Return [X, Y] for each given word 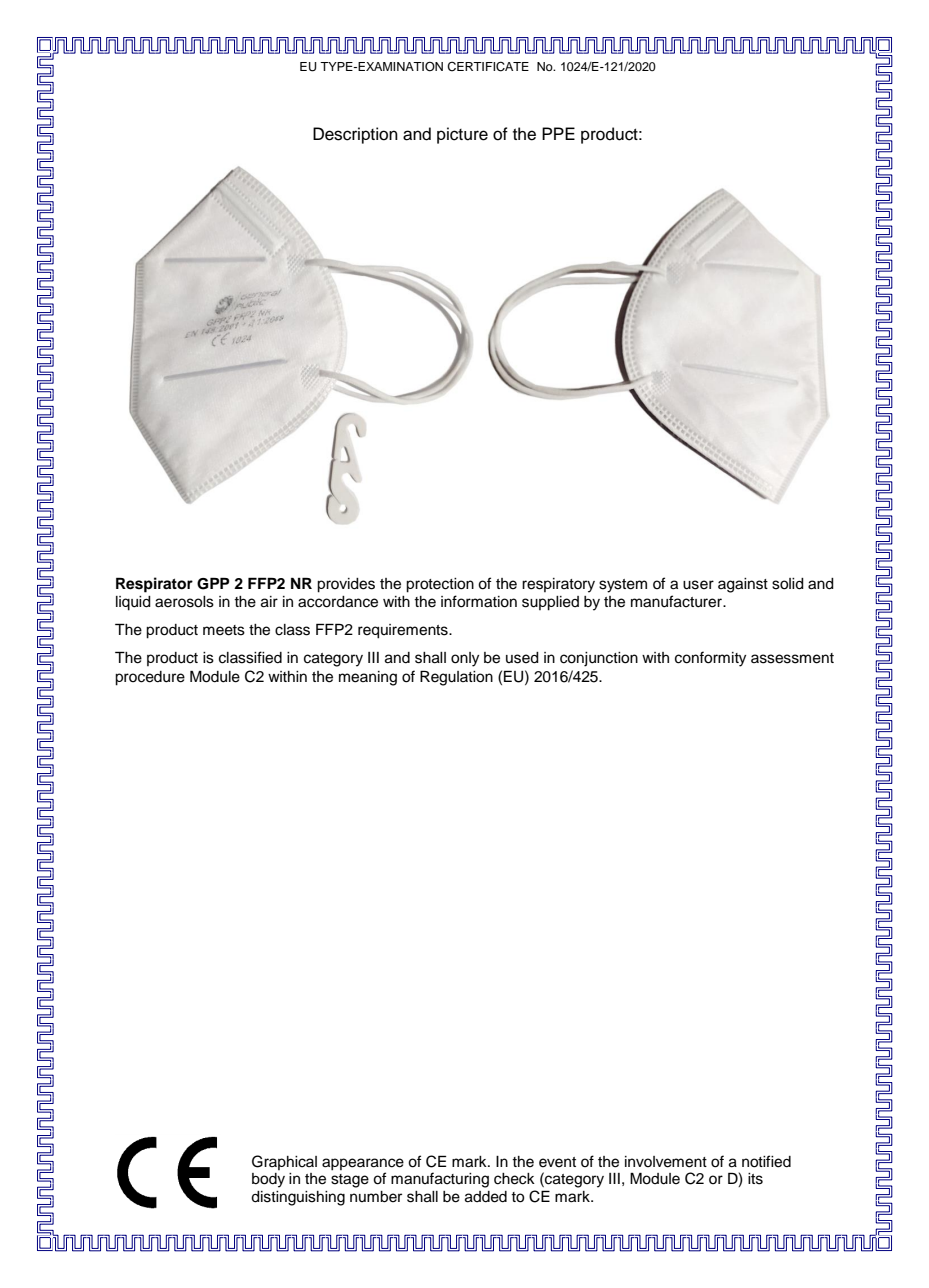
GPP [213, 583]
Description [355, 135]
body [268, 1180]
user [698, 585]
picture [462, 135]
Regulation [456, 678]
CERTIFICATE [488, 66]
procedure [150, 678]
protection [440, 585]
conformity [710, 659]
